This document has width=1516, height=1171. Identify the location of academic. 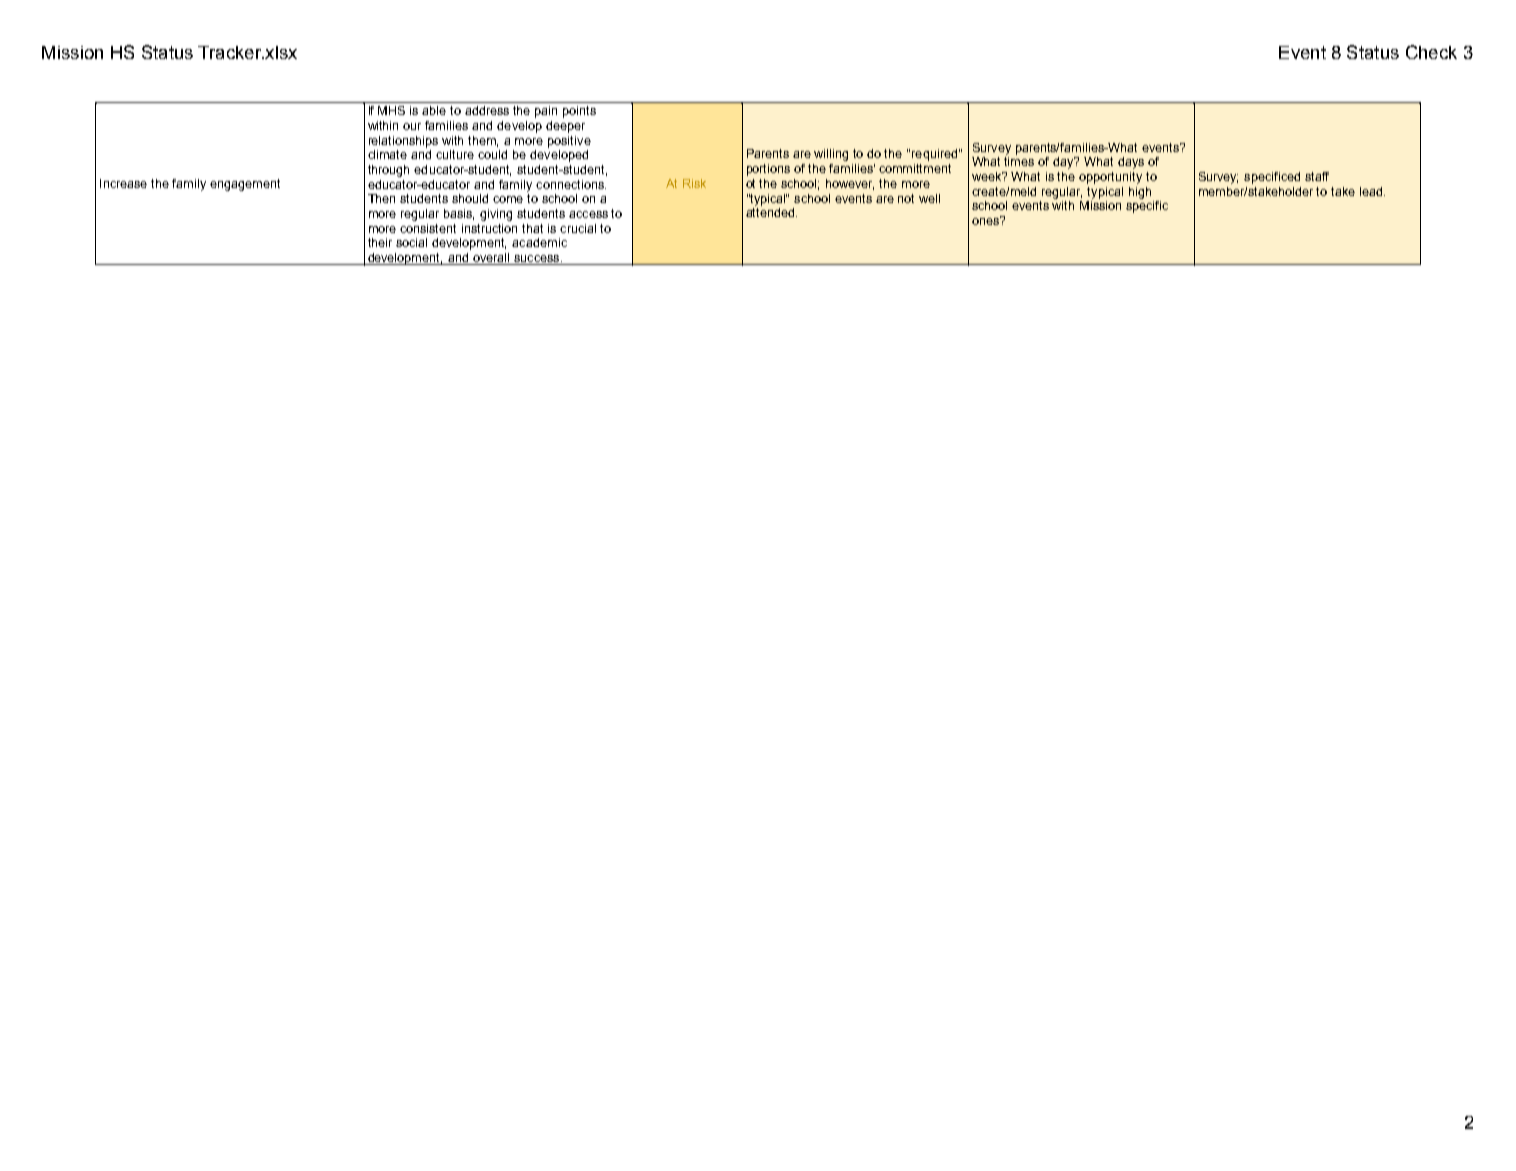
(539, 242).
